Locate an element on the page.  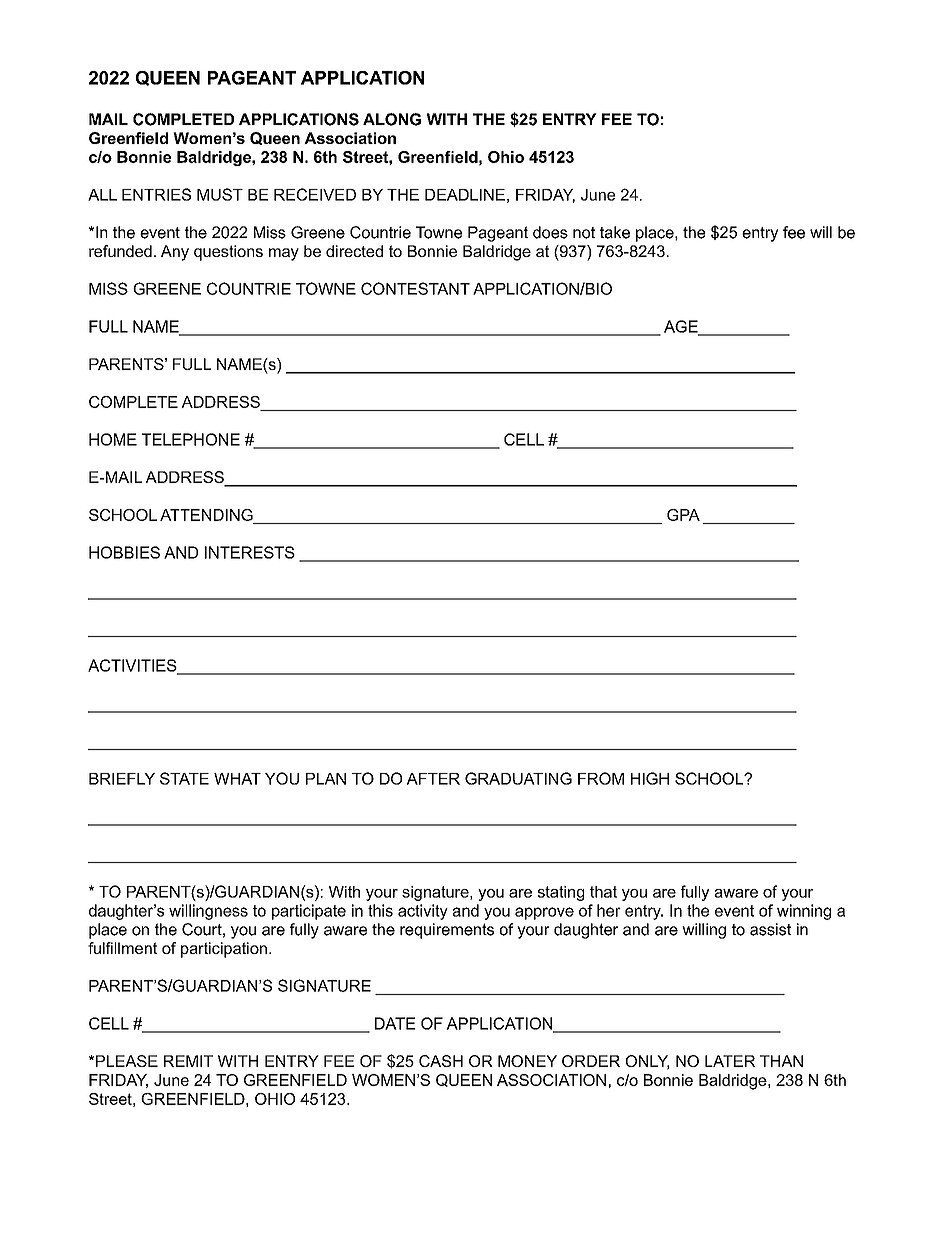
STATE is located at coordinates (184, 778).
